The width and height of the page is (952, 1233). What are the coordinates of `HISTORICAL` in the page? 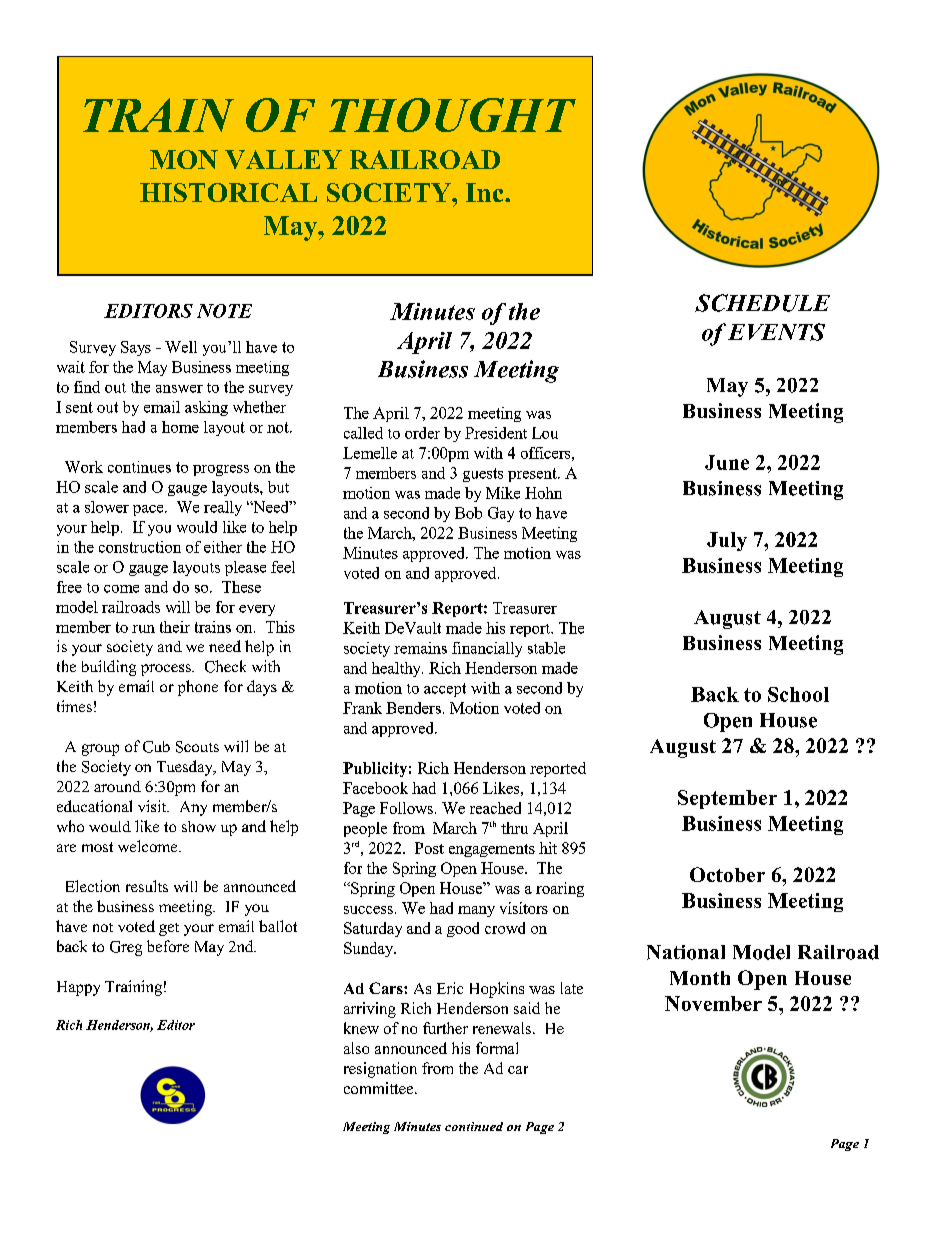 It's located at (228, 192).
